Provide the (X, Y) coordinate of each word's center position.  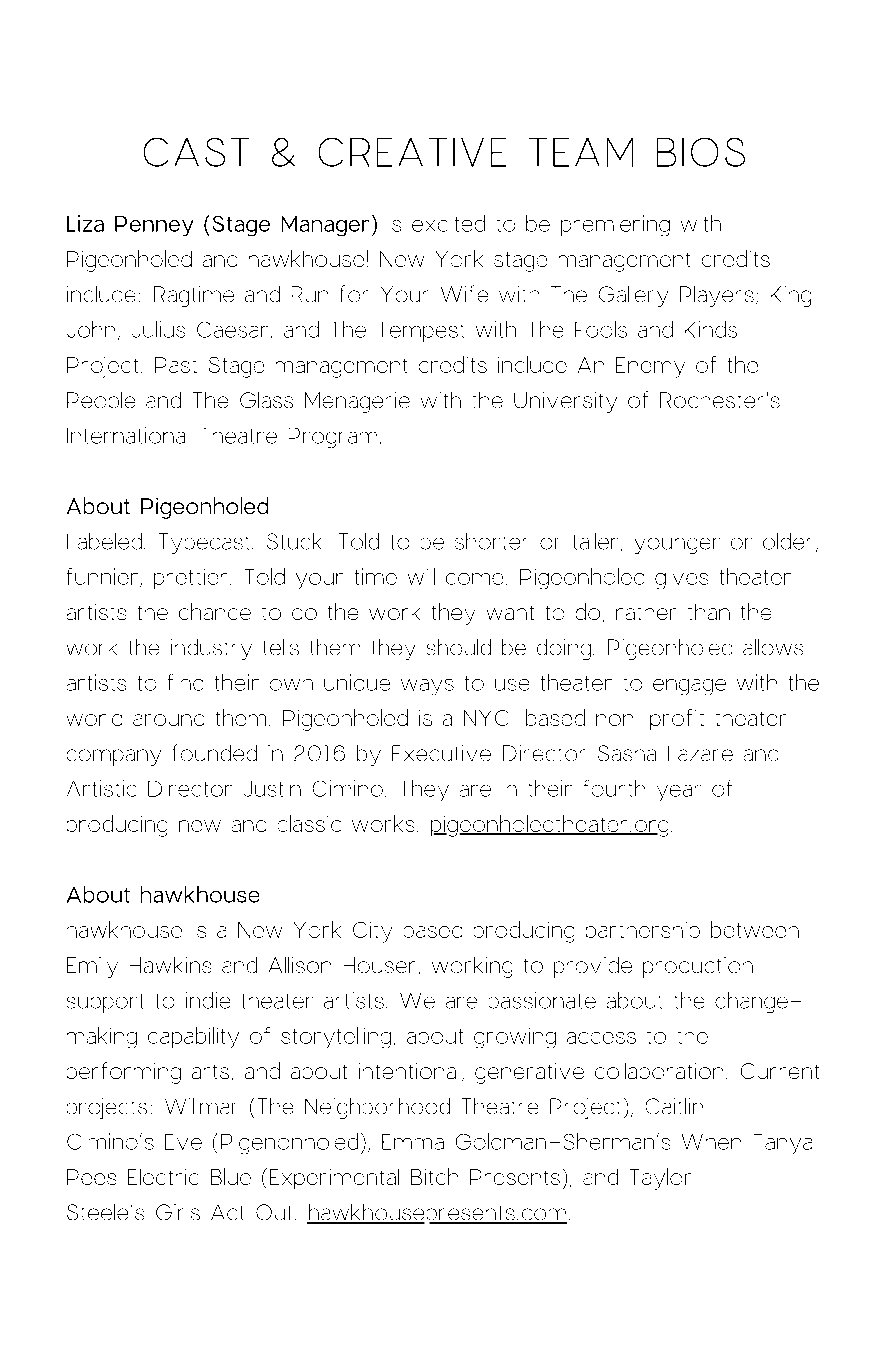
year (679, 793)
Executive (441, 753)
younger (677, 546)
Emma (413, 1142)
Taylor (660, 1179)
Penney (154, 226)
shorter (490, 541)
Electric (163, 1177)
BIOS (701, 152)
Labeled (104, 541)
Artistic (101, 788)
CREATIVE (412, 152)
